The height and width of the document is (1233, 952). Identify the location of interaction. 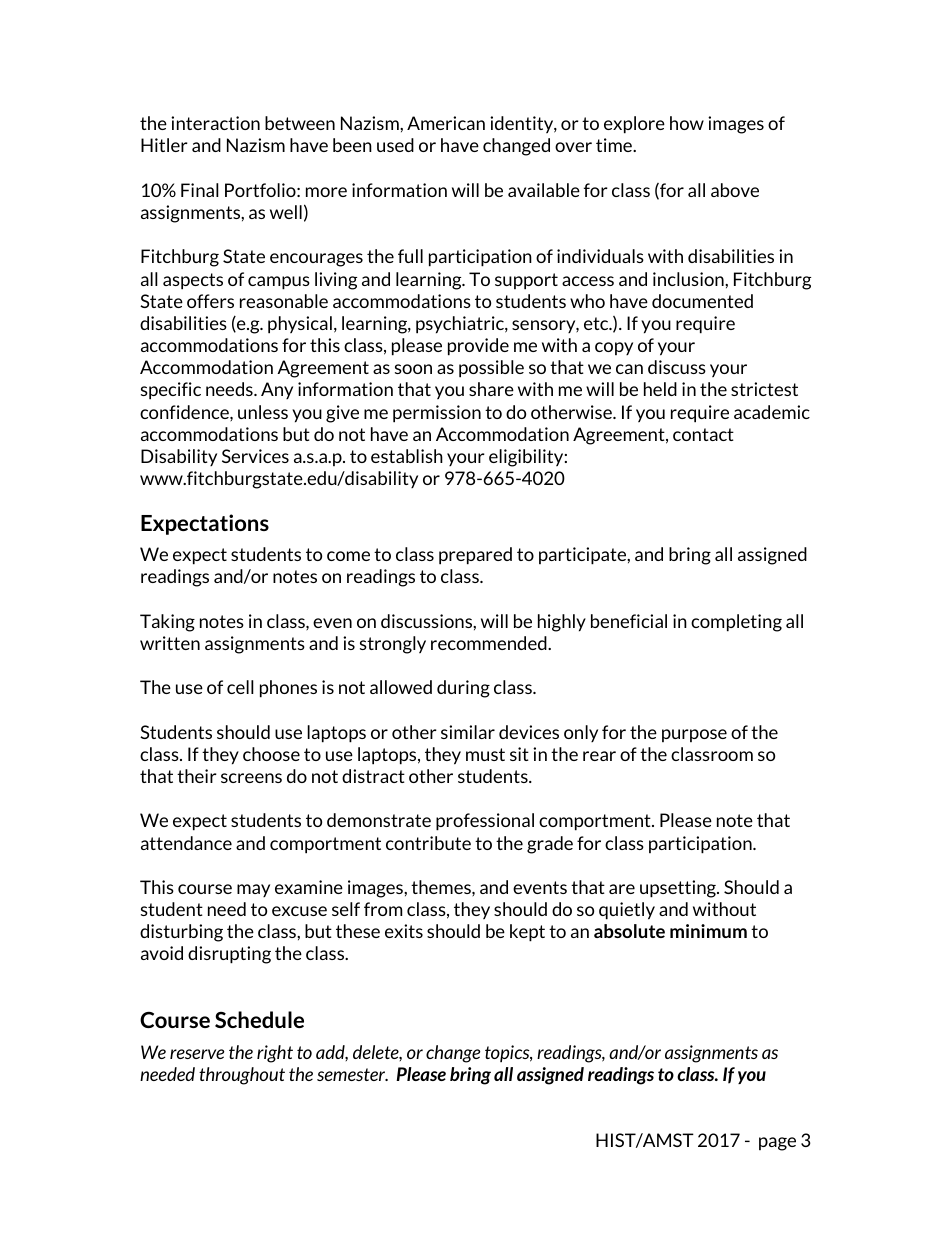
(215, 123).
